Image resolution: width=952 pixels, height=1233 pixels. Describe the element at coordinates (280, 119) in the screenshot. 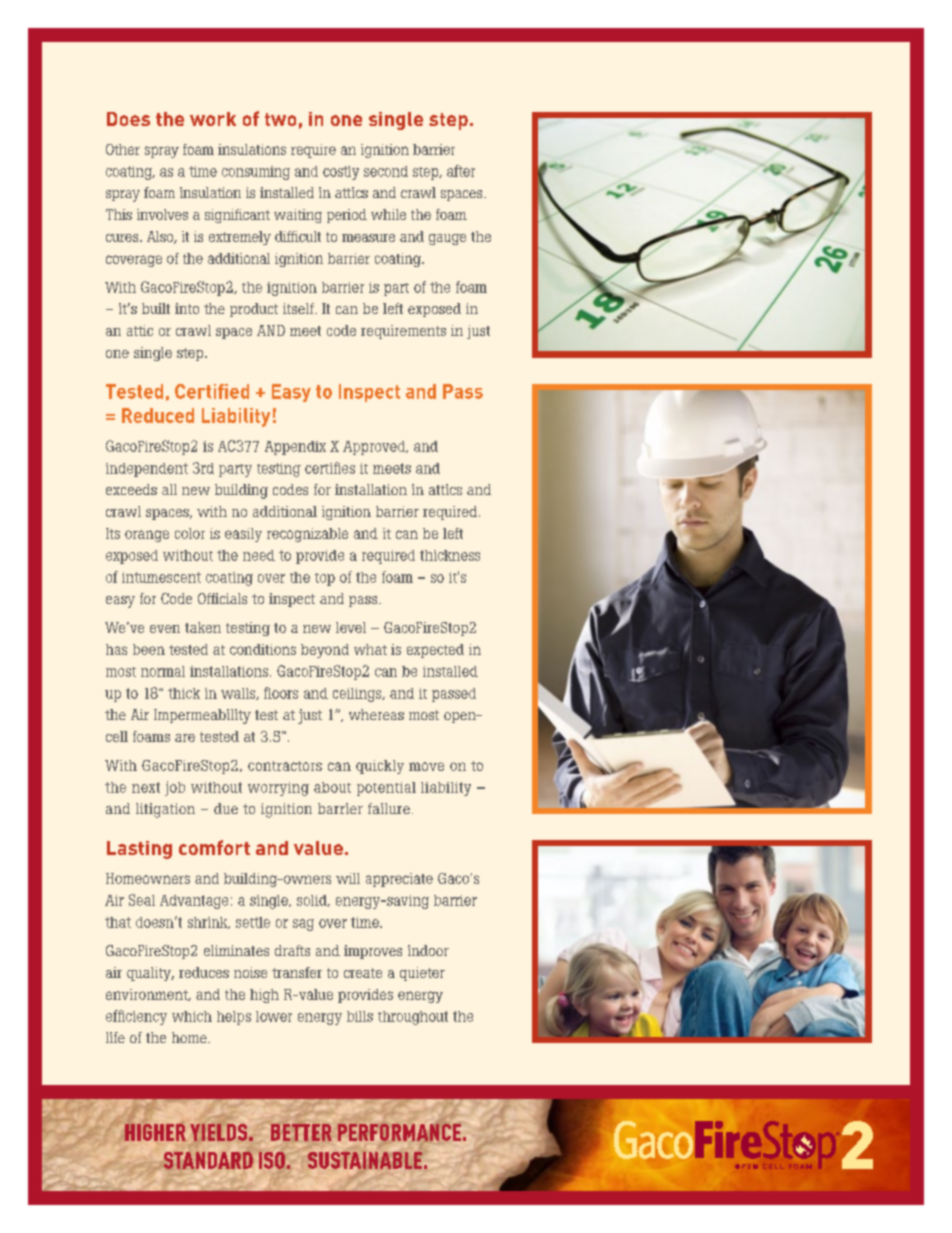

I see `two` at that location.
